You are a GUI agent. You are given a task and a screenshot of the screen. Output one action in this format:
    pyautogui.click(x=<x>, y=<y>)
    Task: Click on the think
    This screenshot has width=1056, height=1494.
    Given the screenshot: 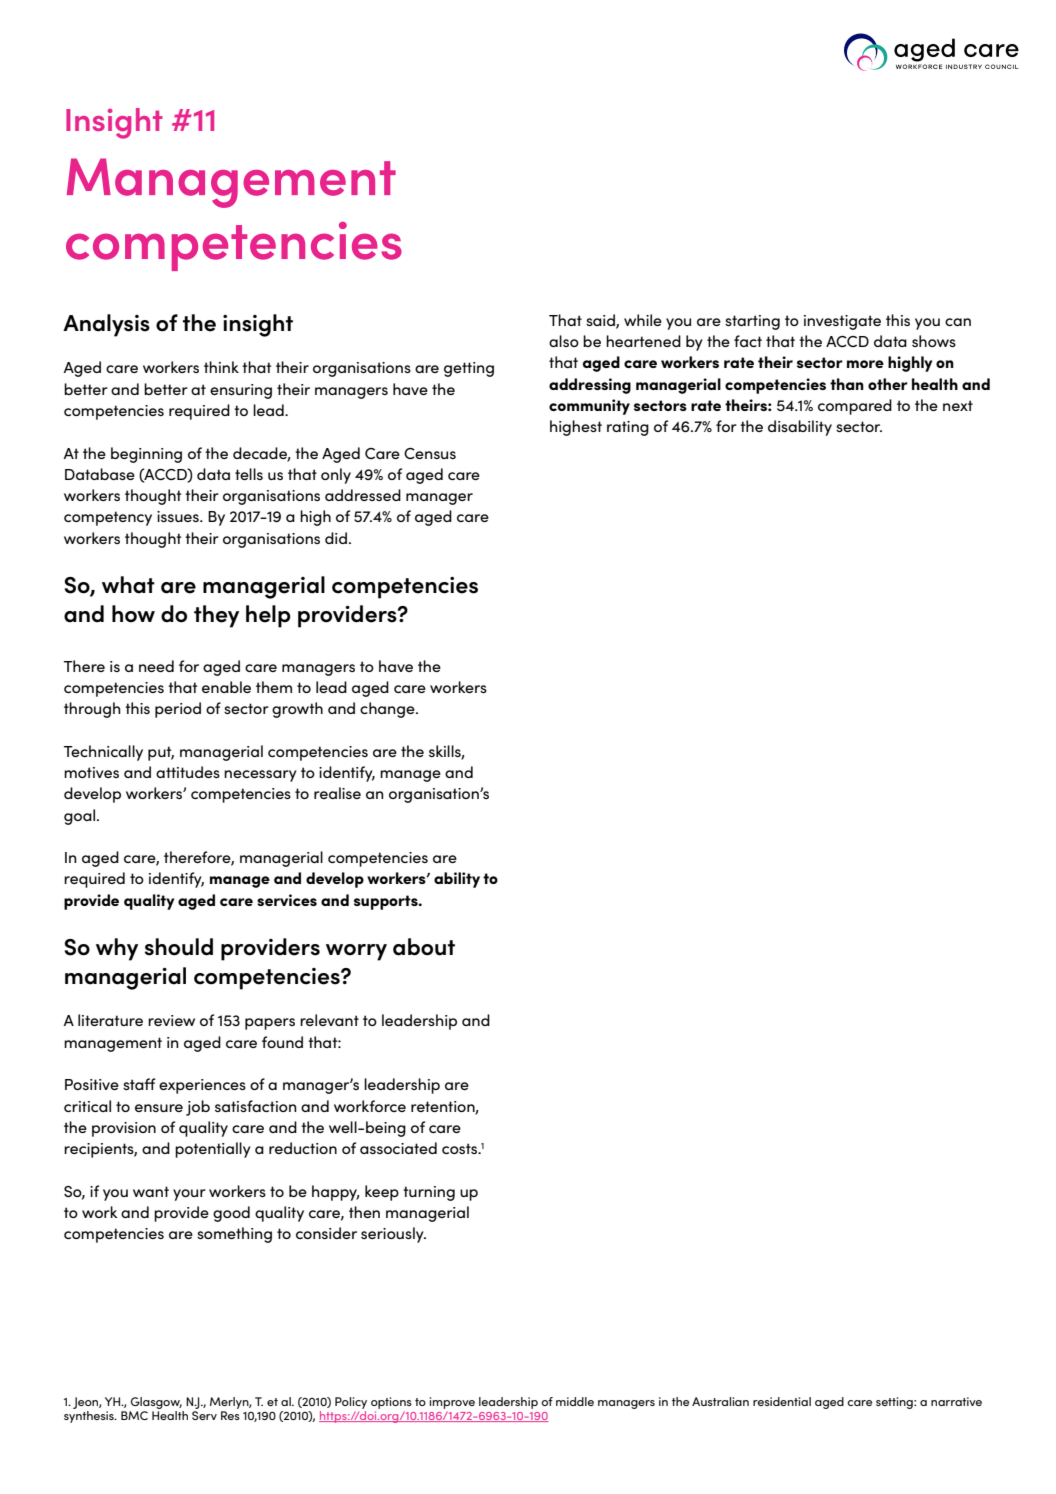 What is the action you would take?
    pyautogui.click(x=221, y=367)
